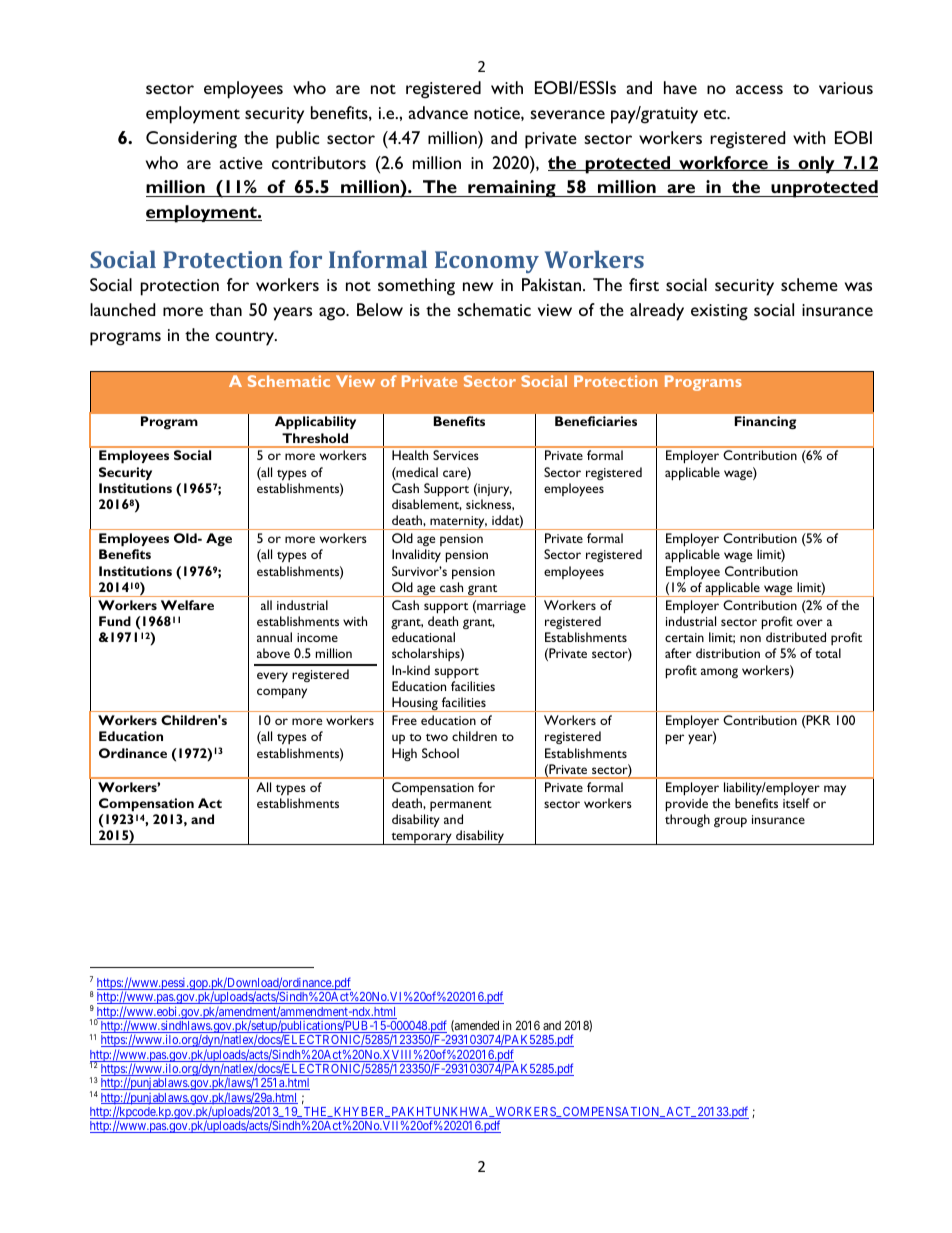 The image size is (952, 1233). What do you see at coordinates (810, 622) in the page?
I see `over` at bounding box center [810, 622].
